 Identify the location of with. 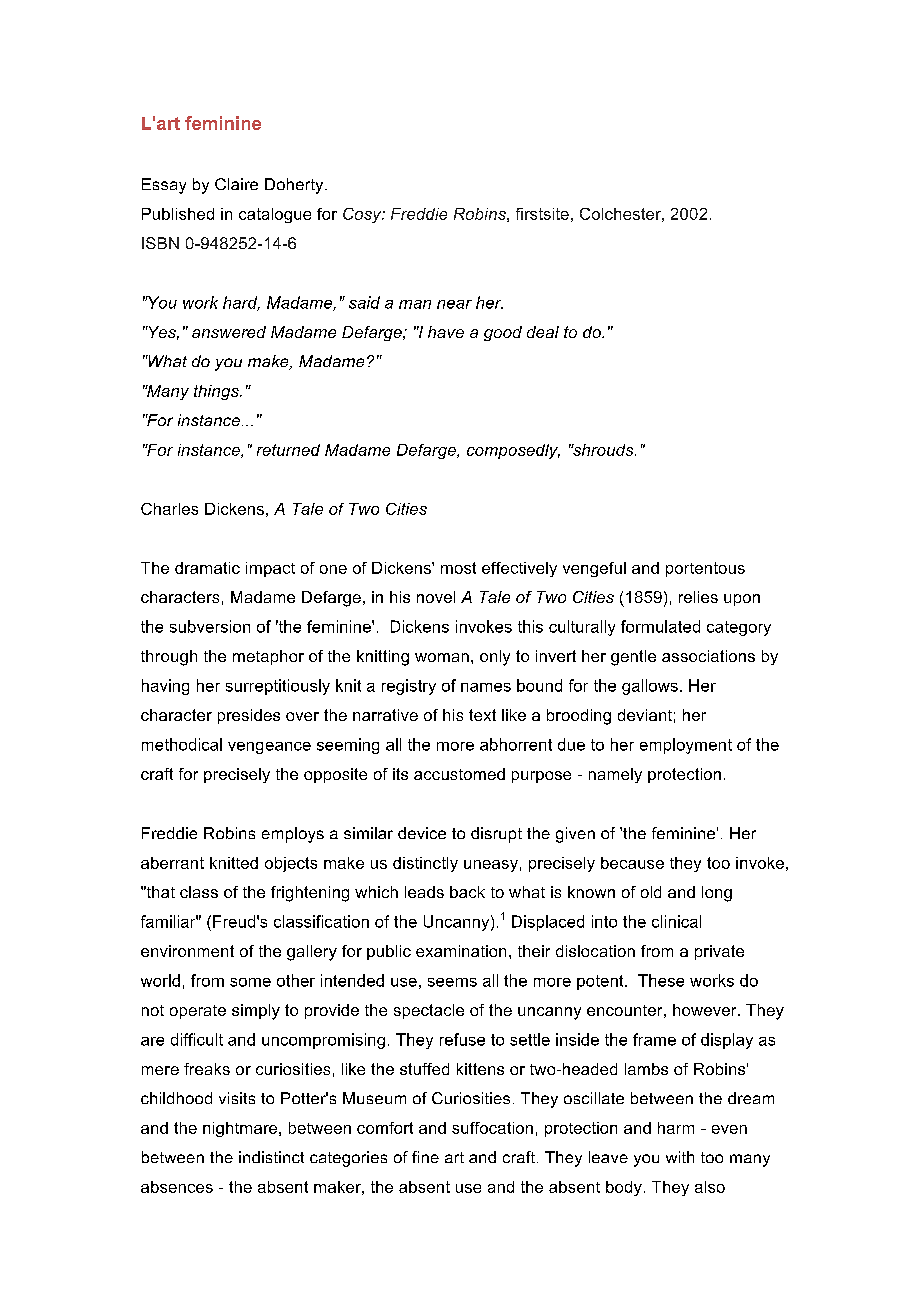
(680, 1157).
